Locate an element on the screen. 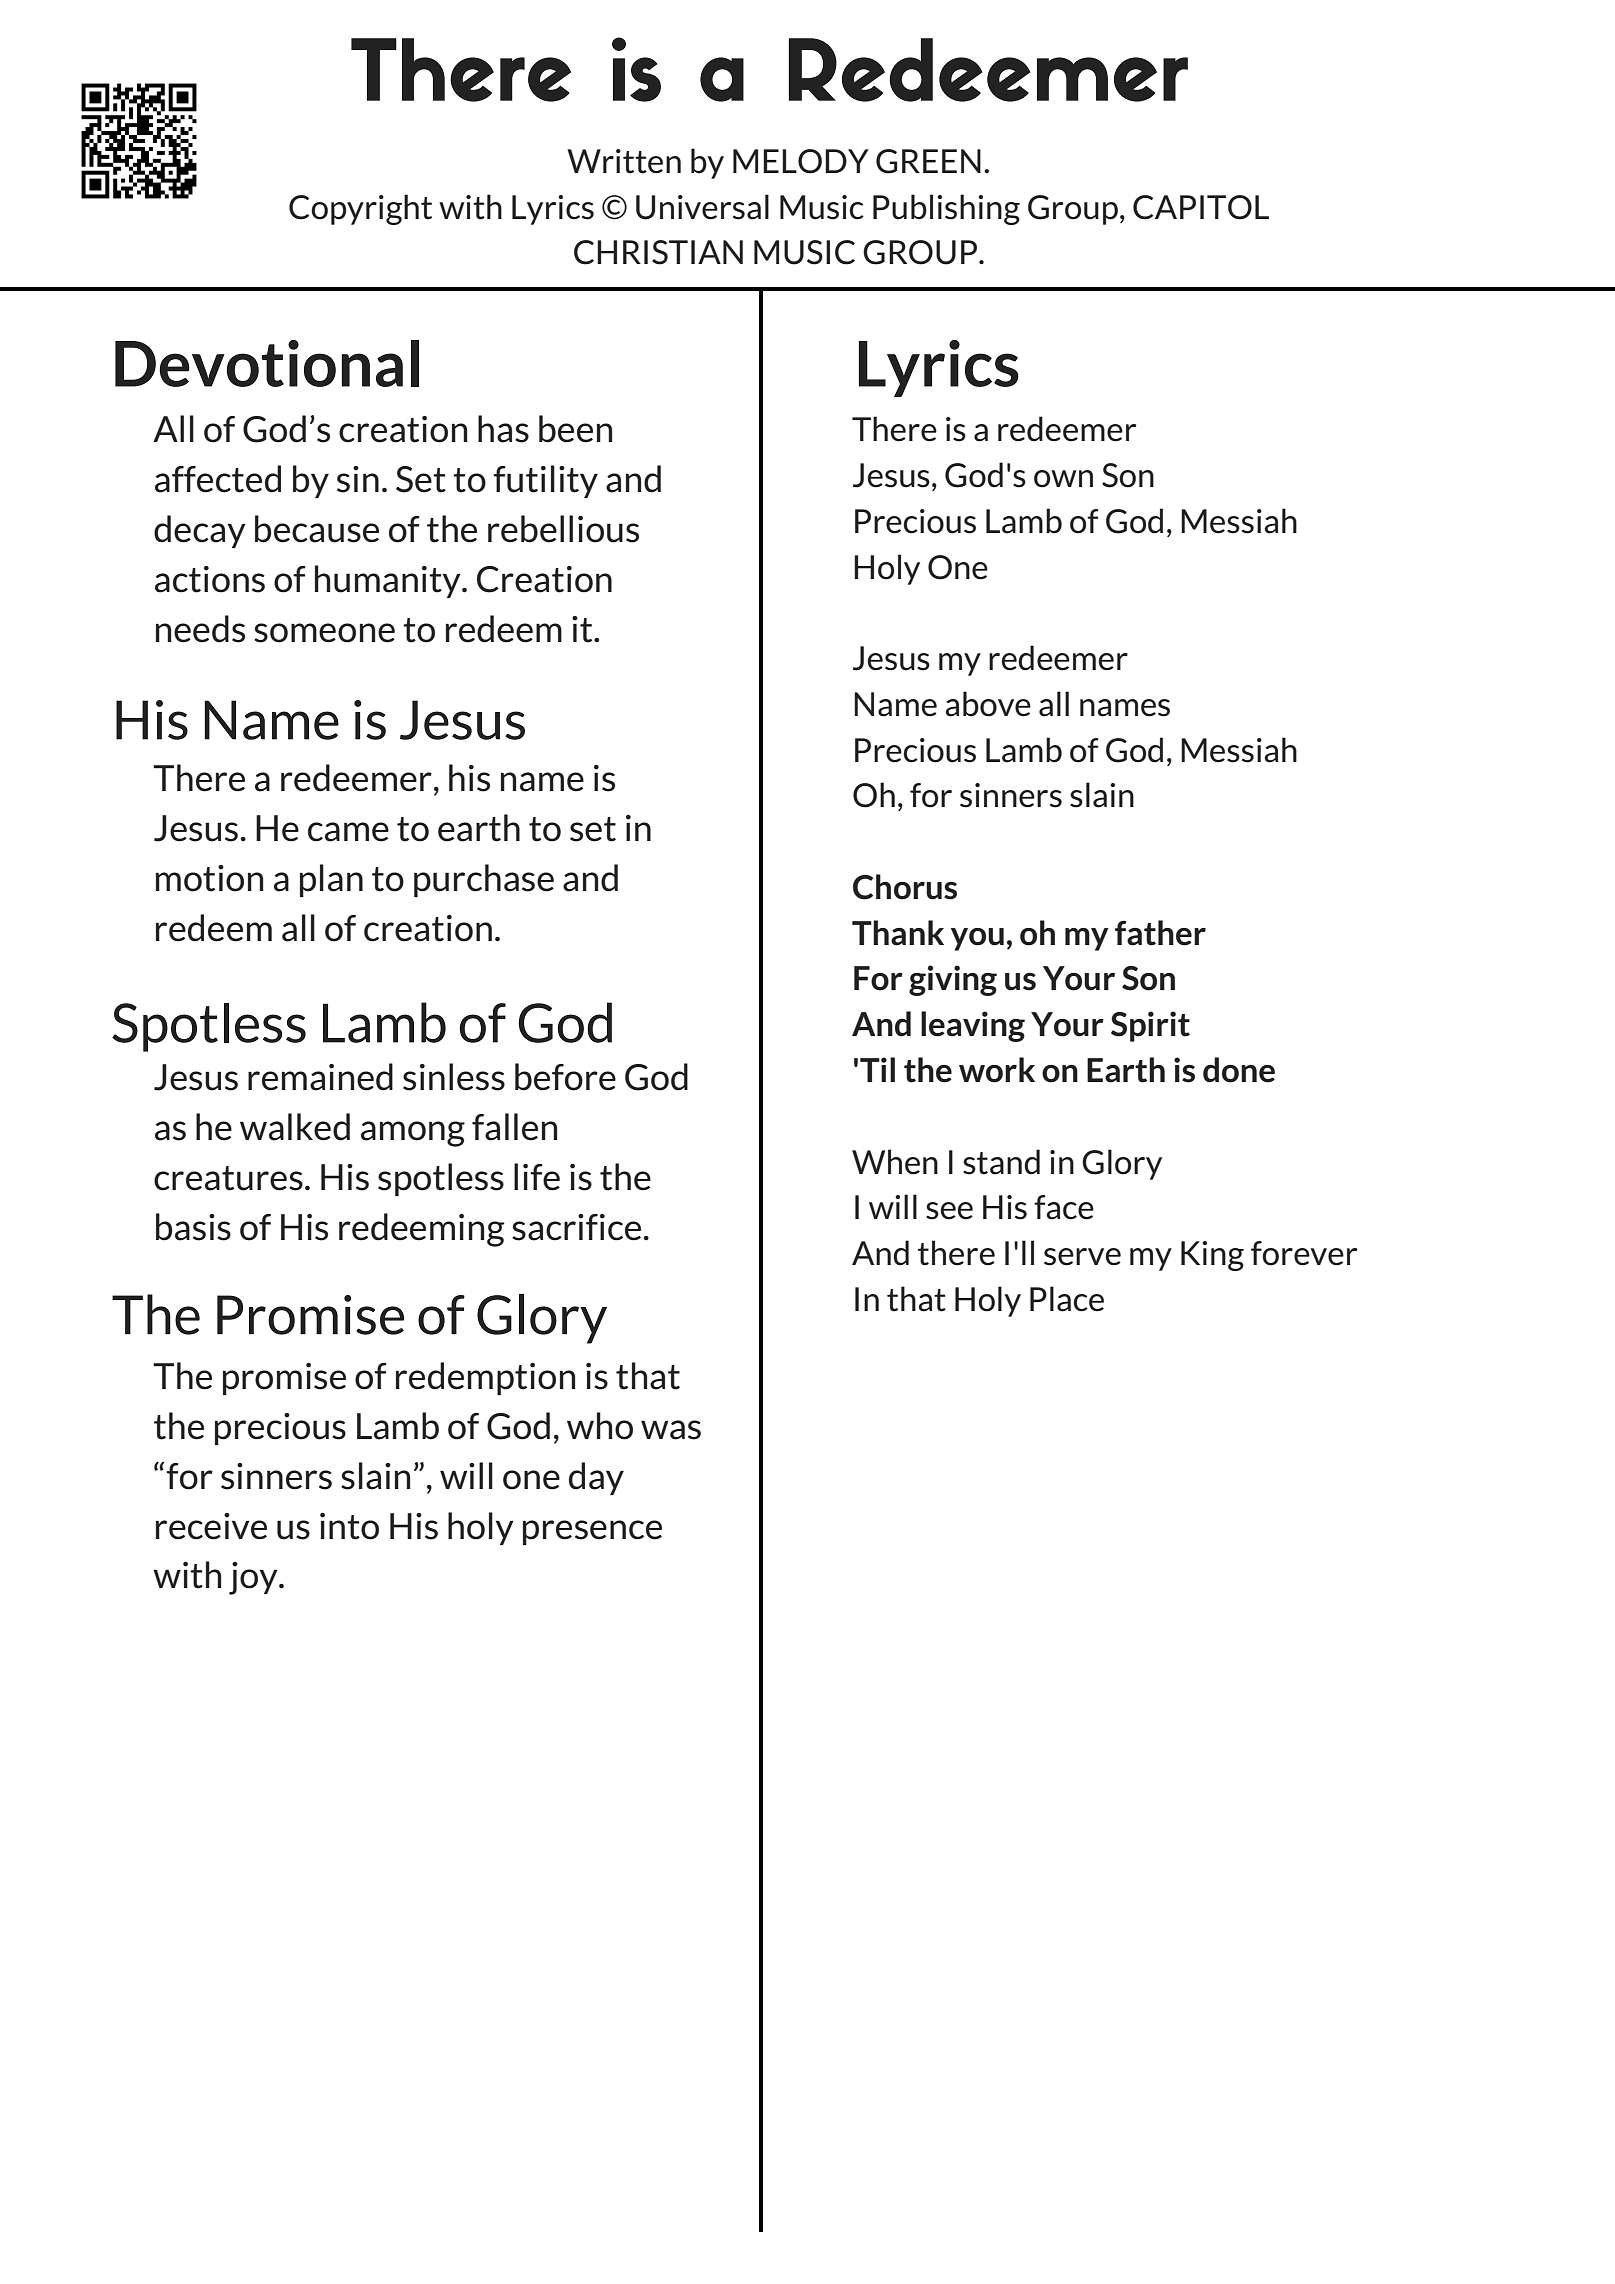 The height and width of the screenshot is (2284, 1615). CAPITOL is located at coordinates (1201, 207).
